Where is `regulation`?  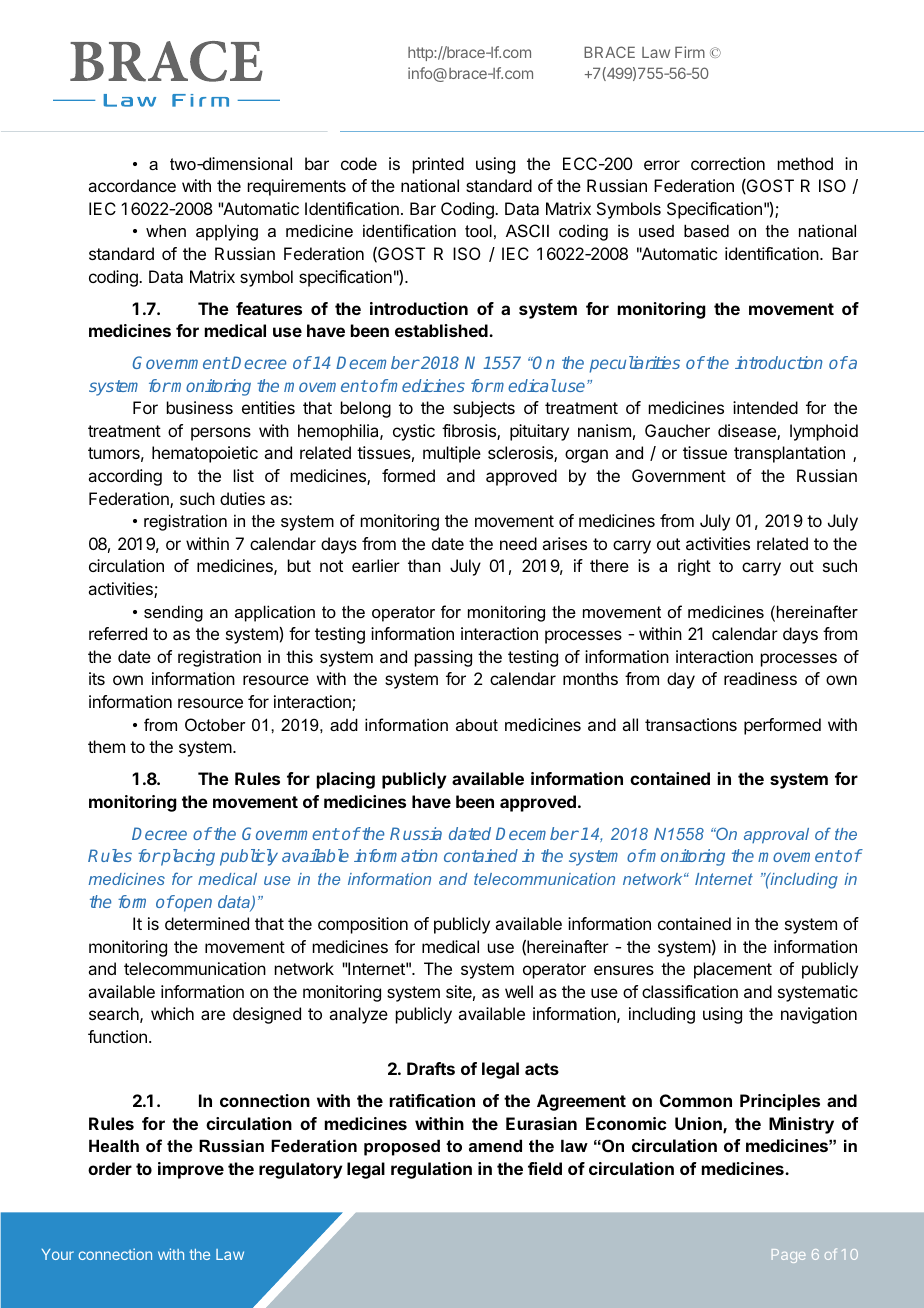
regulation is located at coordinates (431, 1170).
